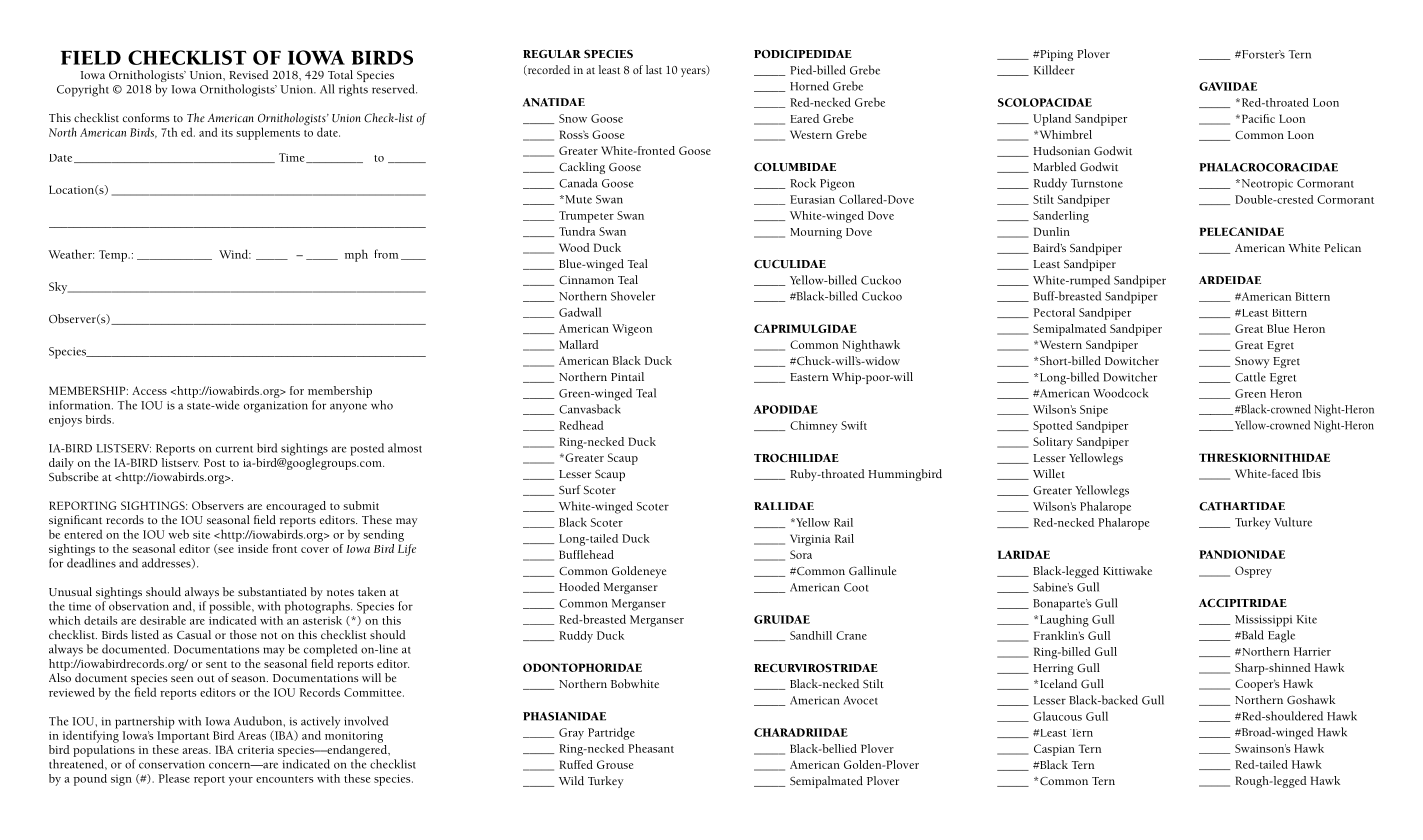  Describe the element at coordinates (1243, 603) in the screenshot. I see `ACCIPITRIDAE` at that location.
